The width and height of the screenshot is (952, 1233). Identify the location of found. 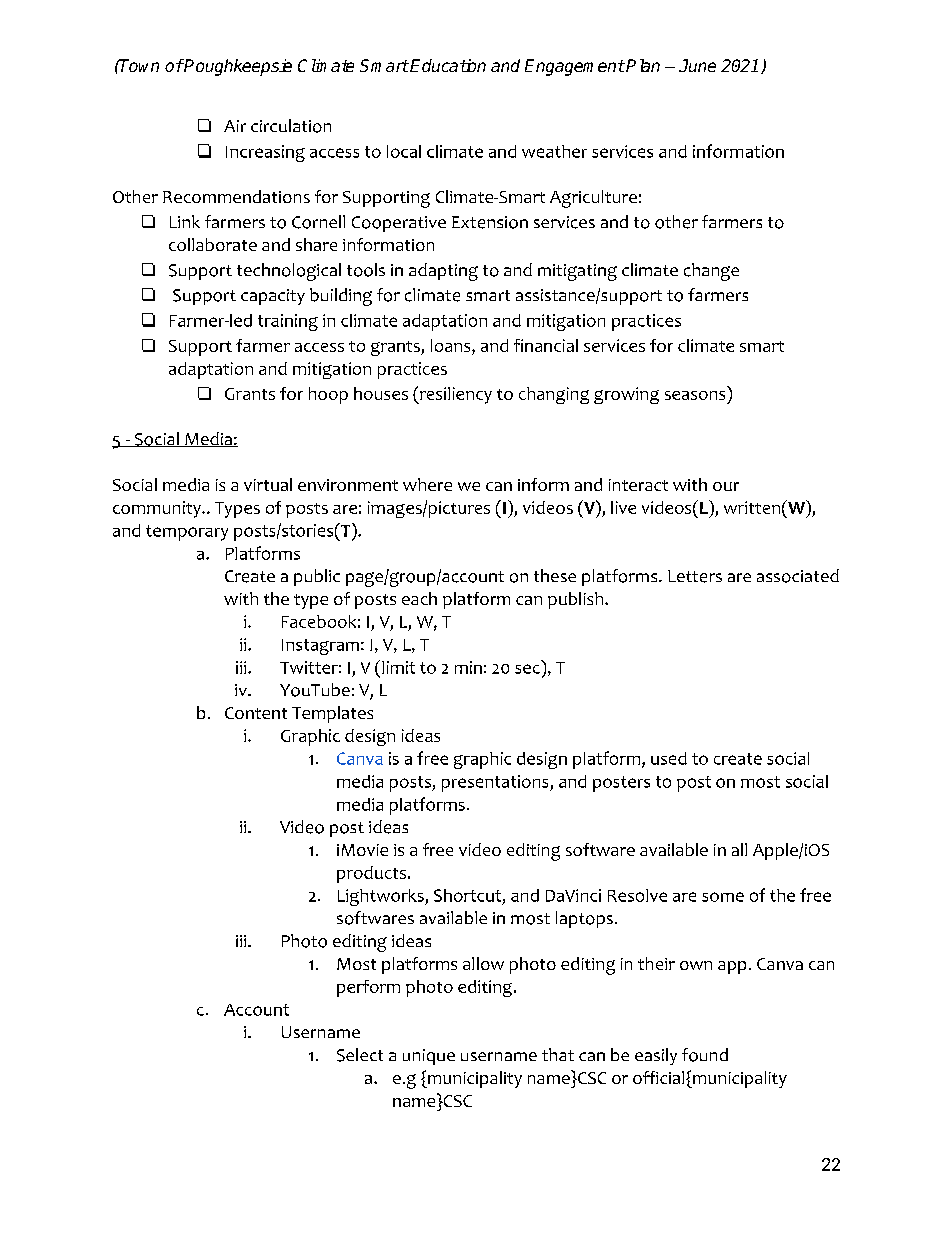
(705, 1055).
